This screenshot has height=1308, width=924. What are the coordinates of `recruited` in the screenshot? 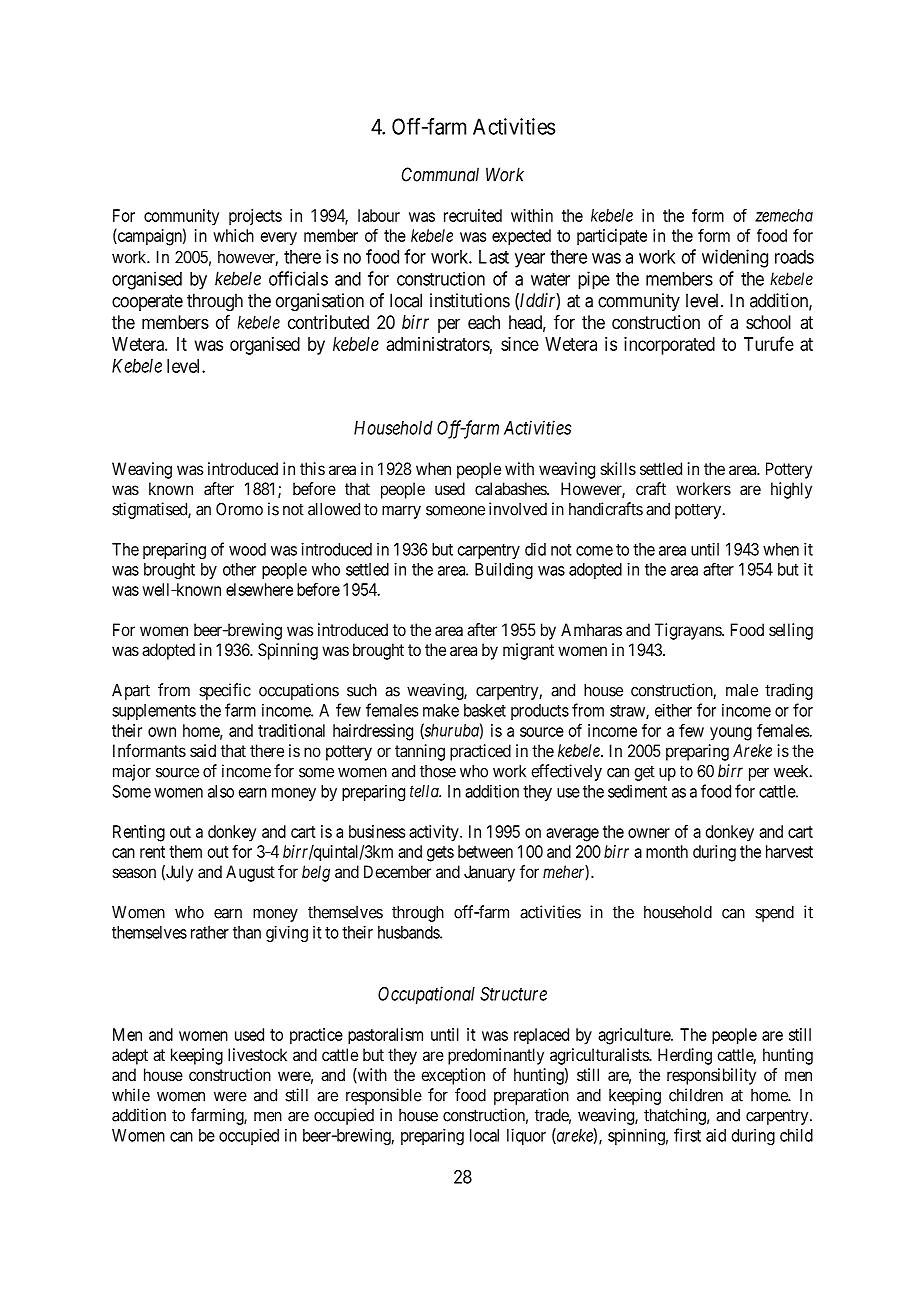 It's located at (473, 215).
